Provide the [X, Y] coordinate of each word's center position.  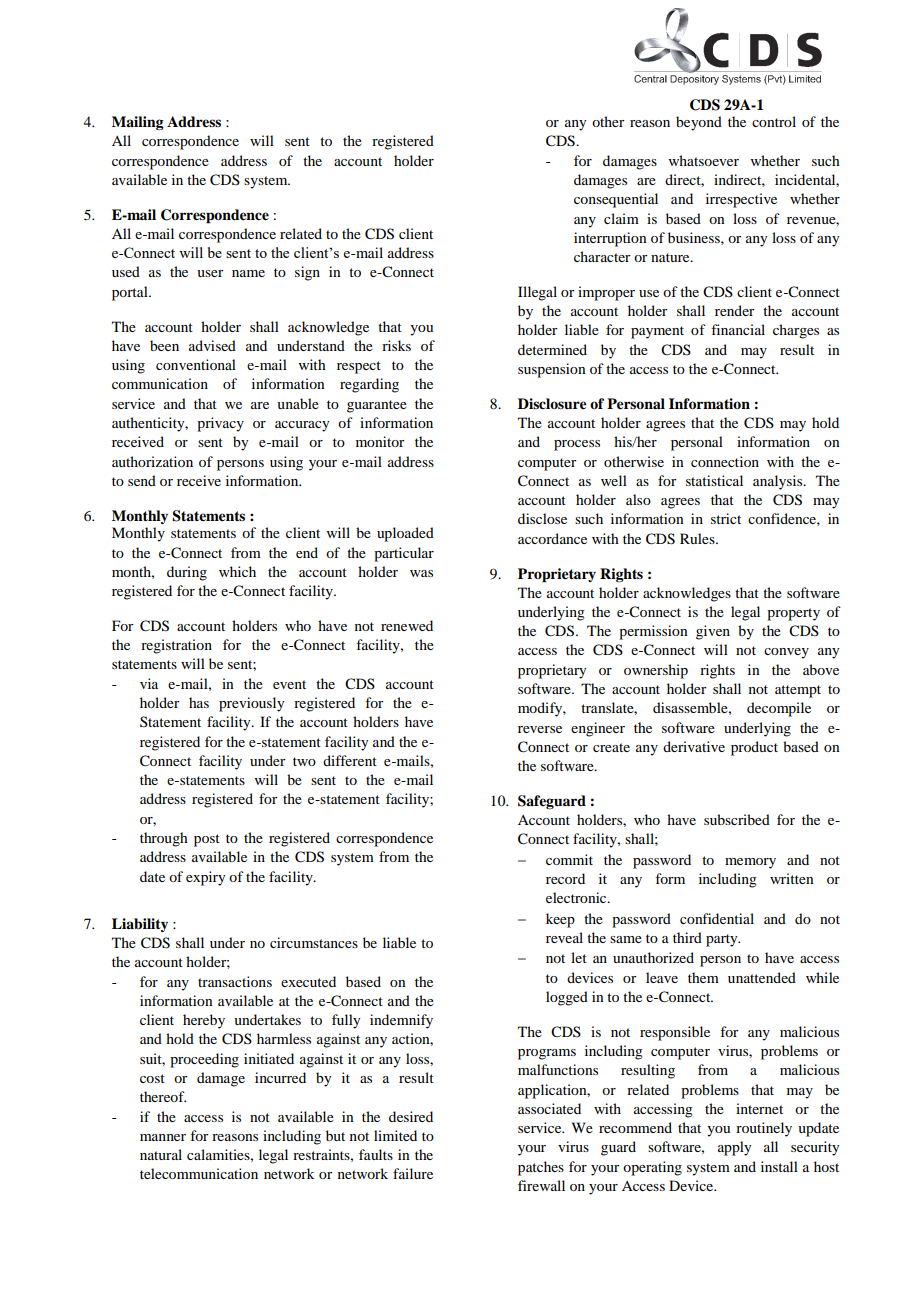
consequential [616, 200]
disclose [542, 518]
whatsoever [704, 160]
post [207, 840]
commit [569, 859]
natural [161, 1154]
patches [541, 1168]
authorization [152, 461]
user [210, 273]
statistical [714, 480]
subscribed [737, 819]
